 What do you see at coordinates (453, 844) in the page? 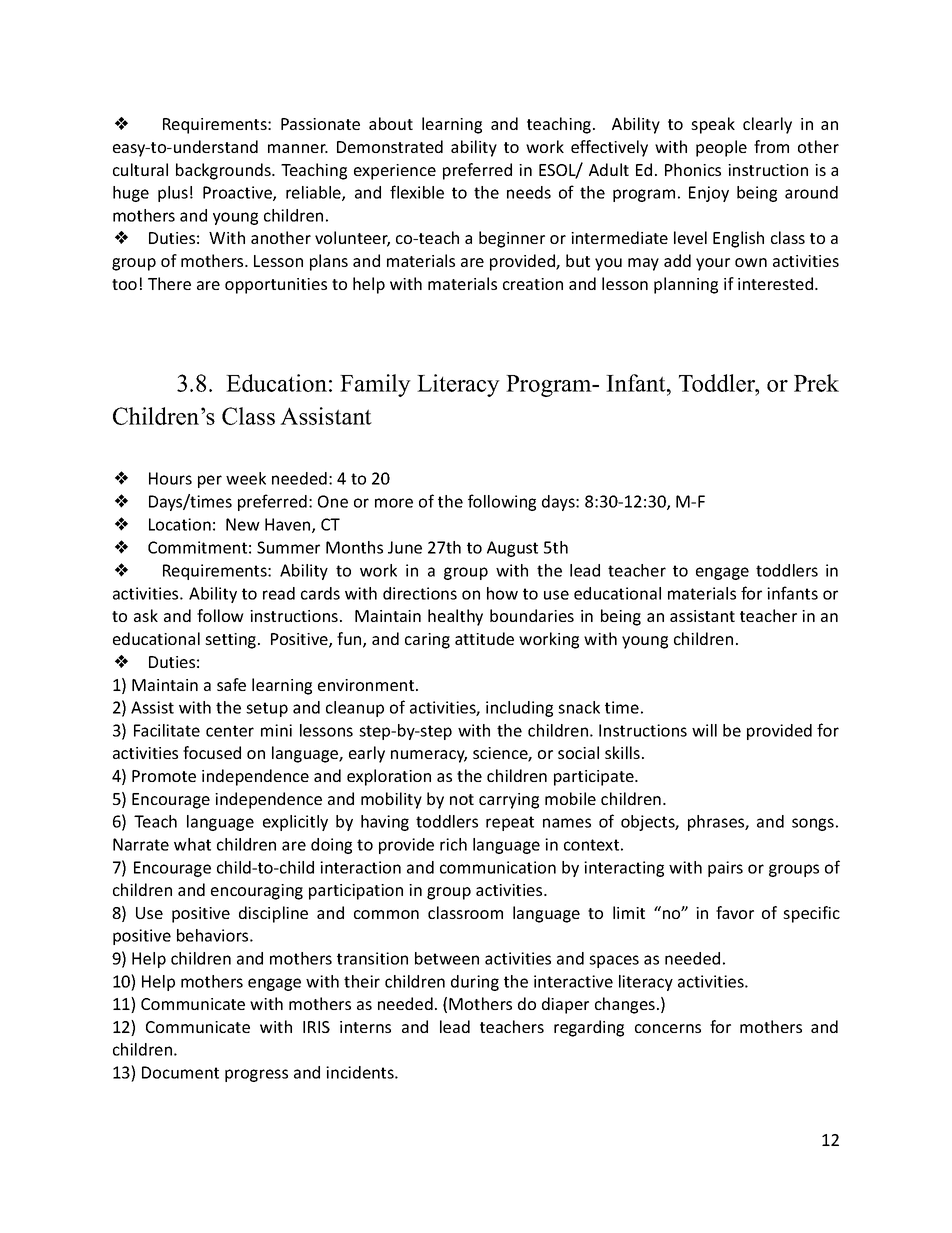
I see `rich` at bounding box center [453, 844].
